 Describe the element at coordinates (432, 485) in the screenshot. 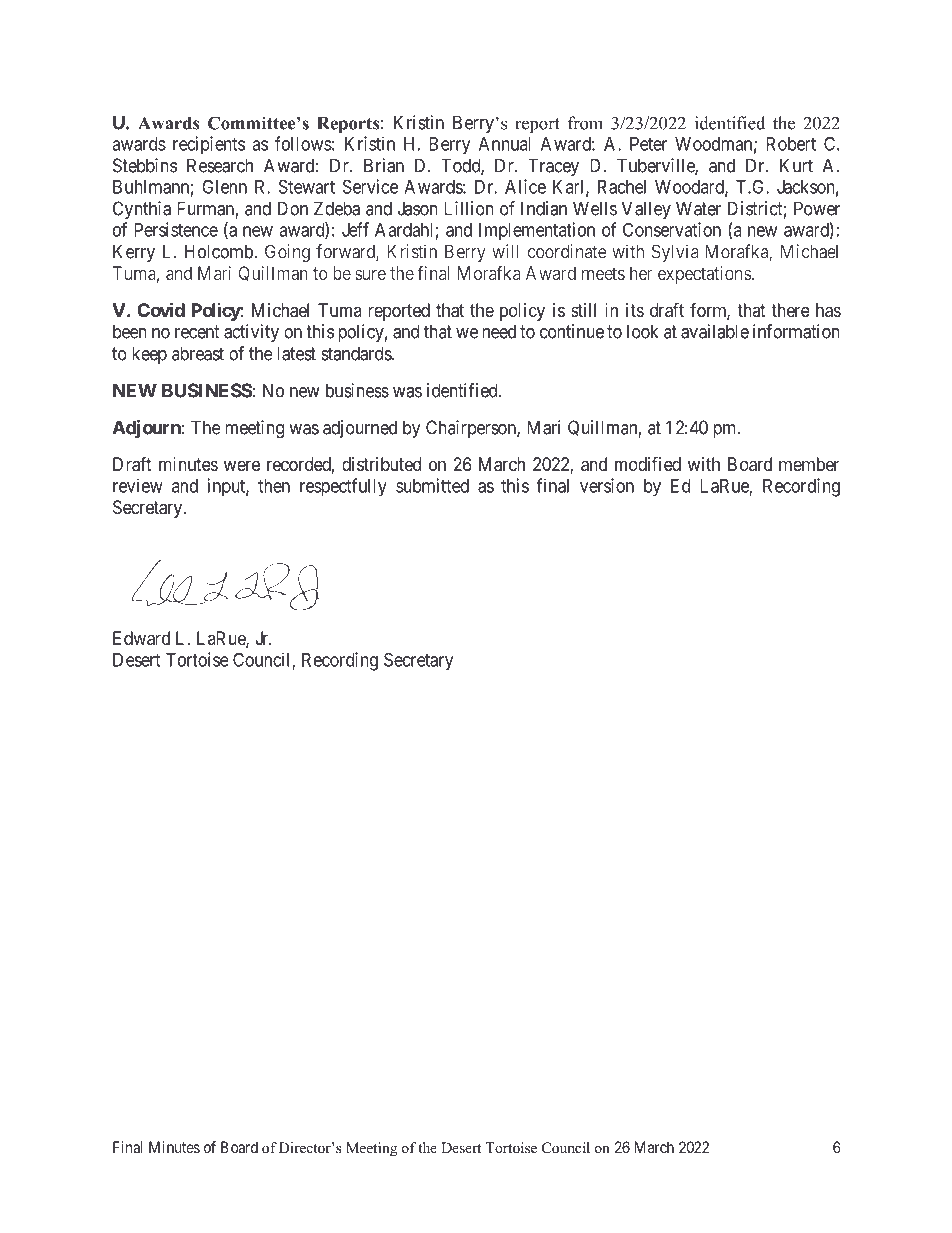

I see `submitted` at that location.
